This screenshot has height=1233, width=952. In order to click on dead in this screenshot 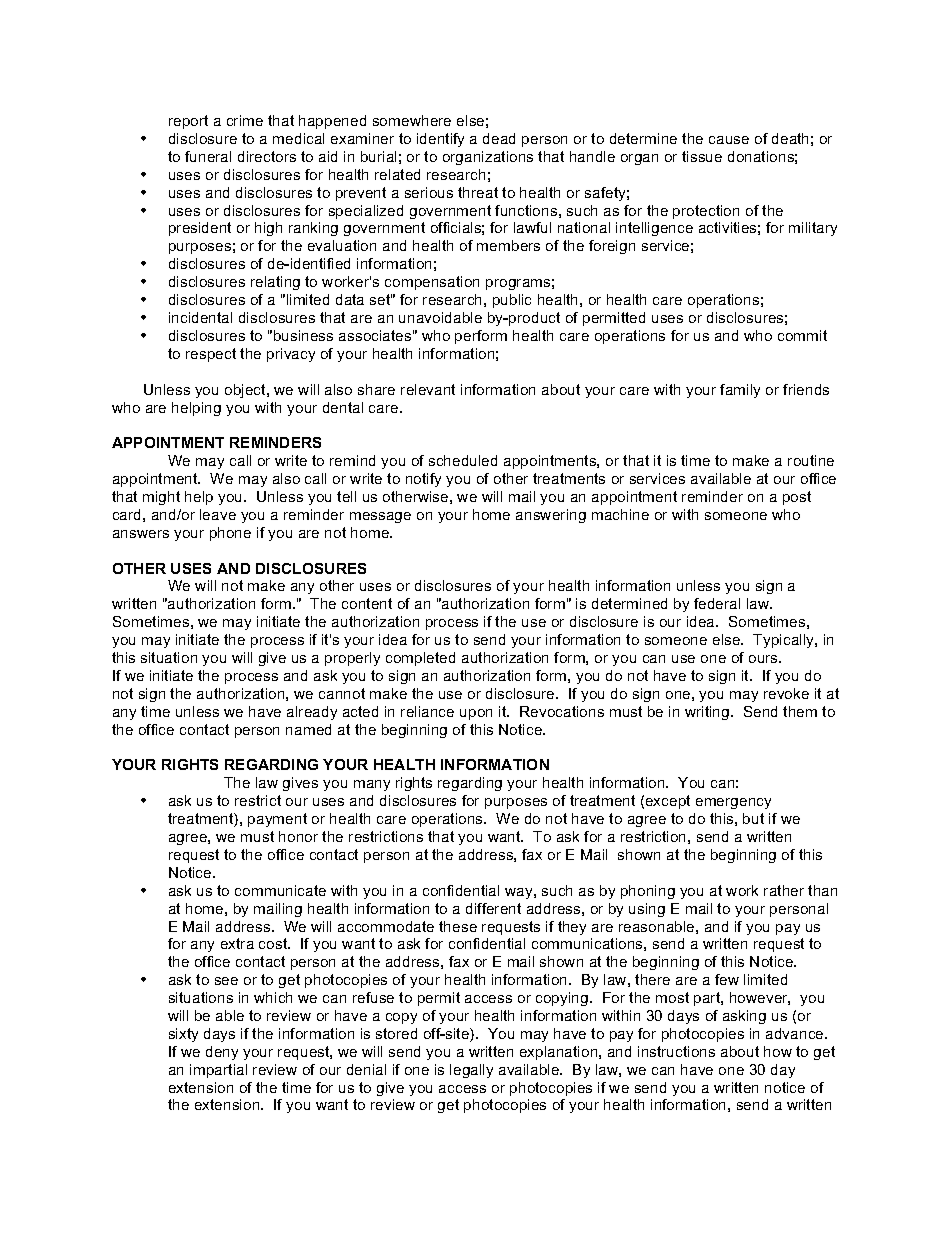, I will do `click(499, 138)`.
